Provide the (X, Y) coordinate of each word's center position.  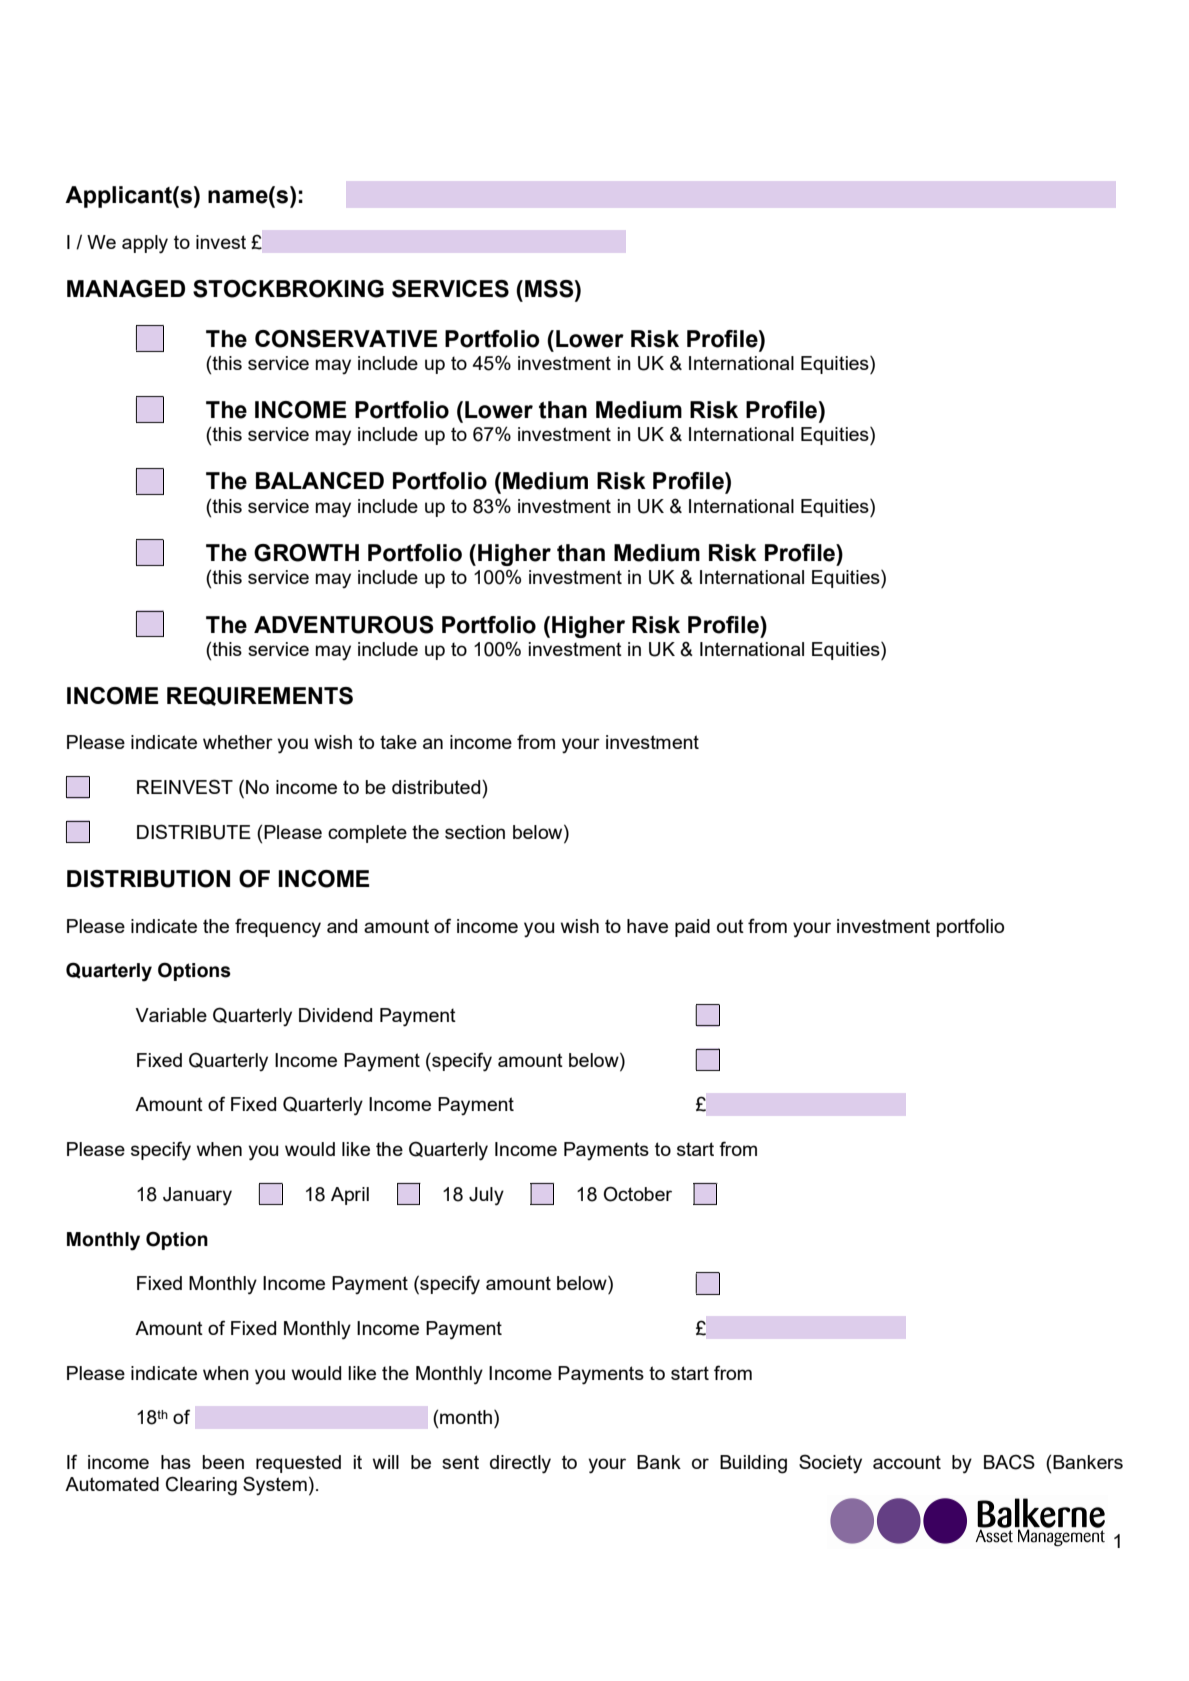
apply (145, 244)
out (730, 926)
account (907, 1462)
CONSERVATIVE (346, 339)
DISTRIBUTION (148, 879)
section (475, 832)
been (223, 1462)
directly (520, 1464)
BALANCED (320, 480)
